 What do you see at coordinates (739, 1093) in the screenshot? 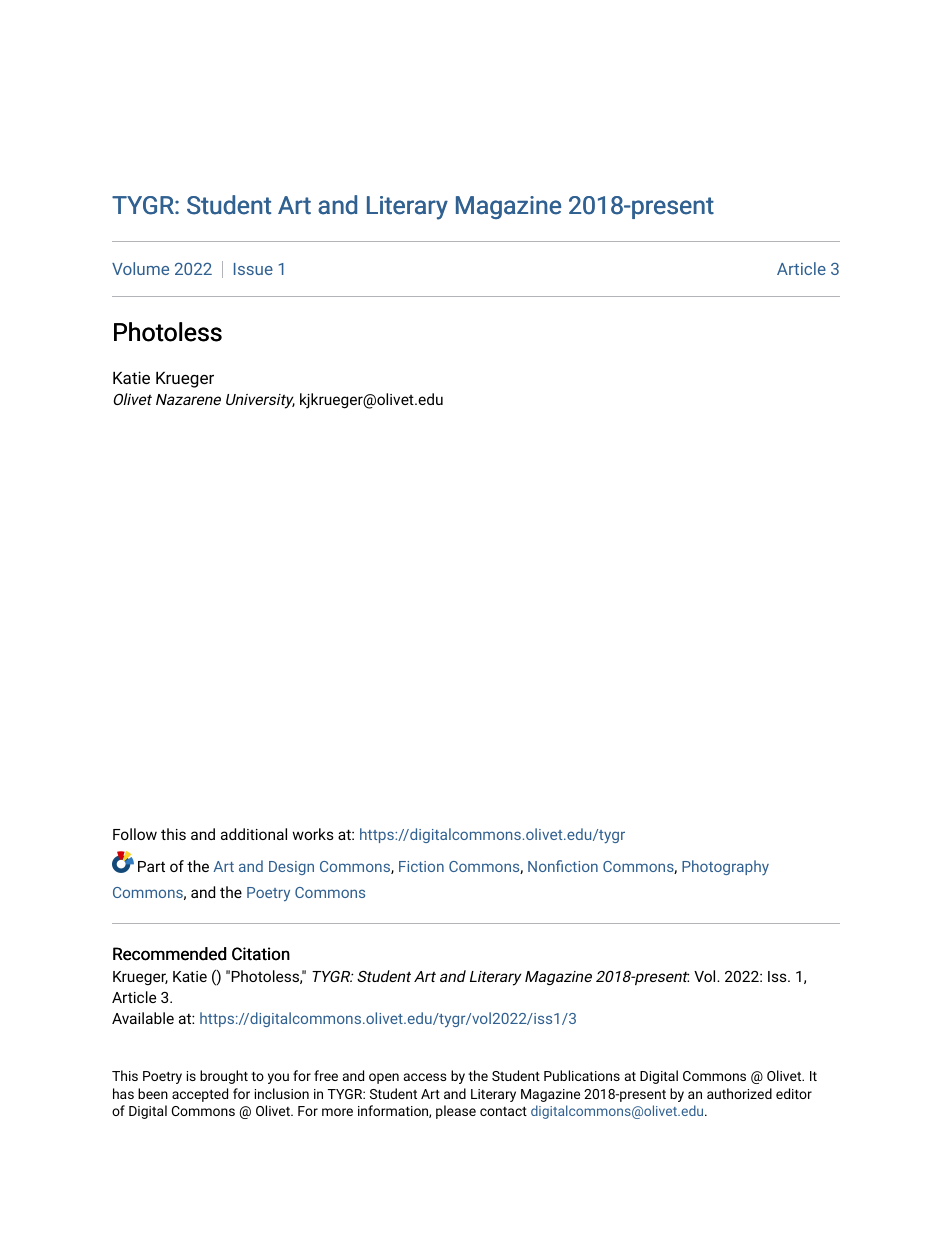
I see `authorized` at bounding box center [739, 1093].
